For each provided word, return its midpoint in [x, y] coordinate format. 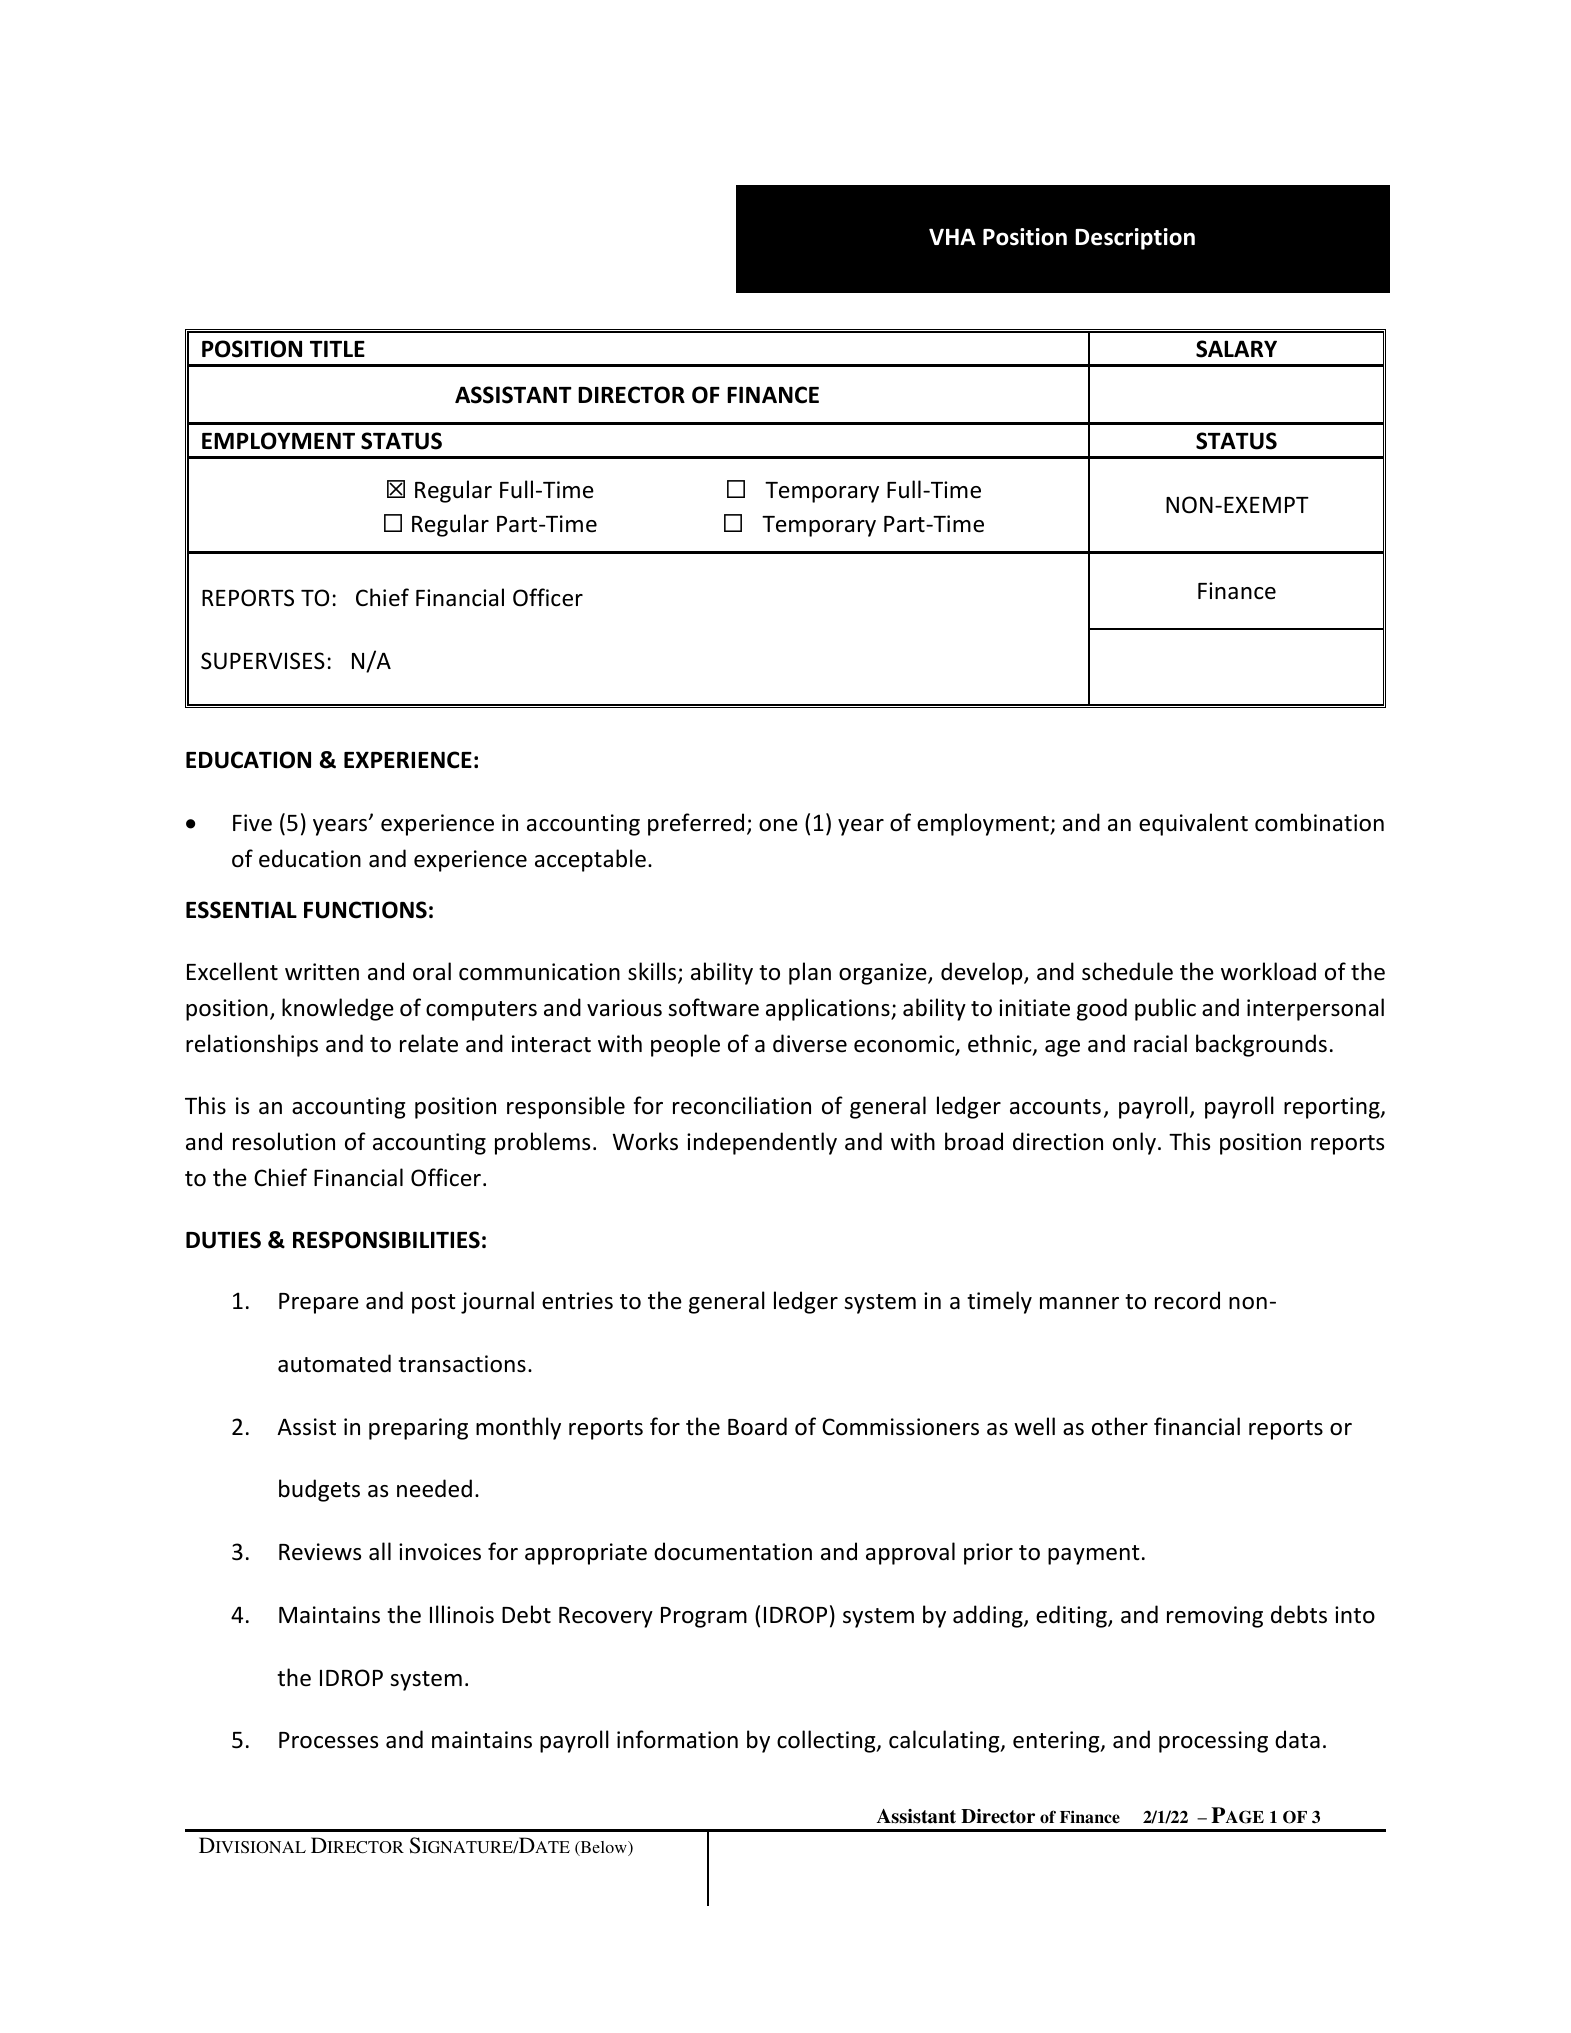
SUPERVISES [263, 661]
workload [1268, 971]
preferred [696, 824]
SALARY [1236, 349]
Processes [328, 1740]
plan [810, 973]
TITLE [337, 348]
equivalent [1193, 824]
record [1187, 1300]
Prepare [319, 1303]
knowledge [338, 1009]
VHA [952, 236]
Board [757, 1426]
